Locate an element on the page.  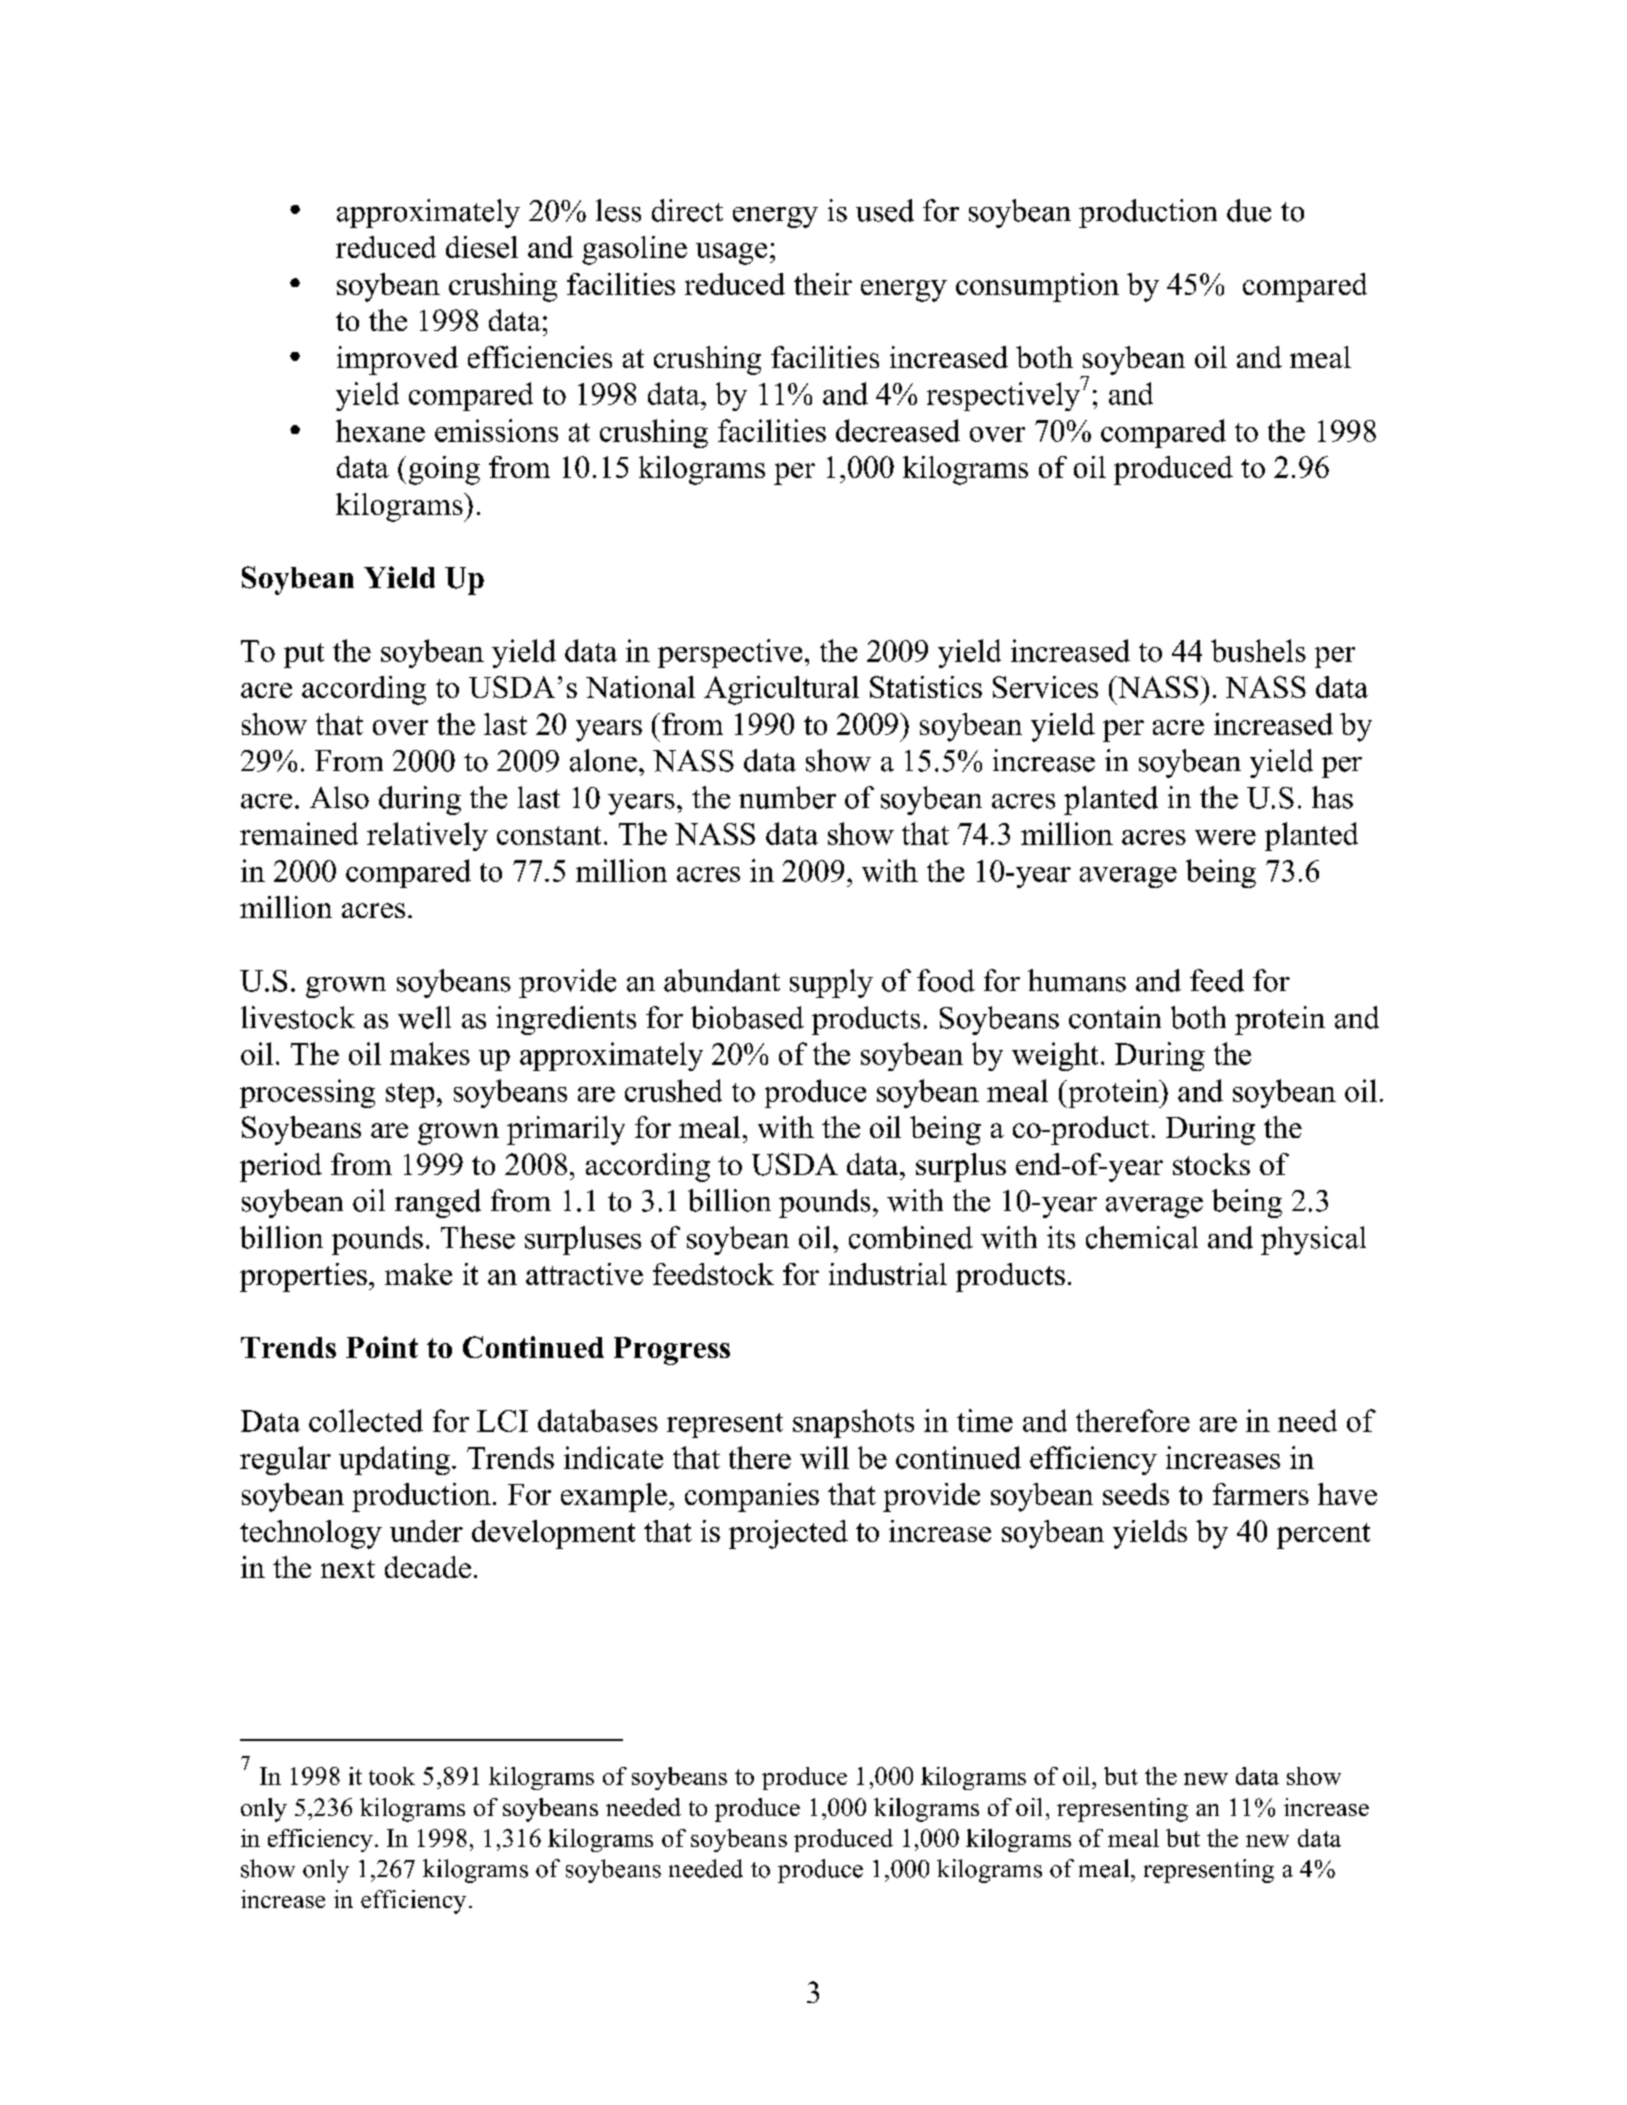
ranged is located at coordinates (438, 1203).
